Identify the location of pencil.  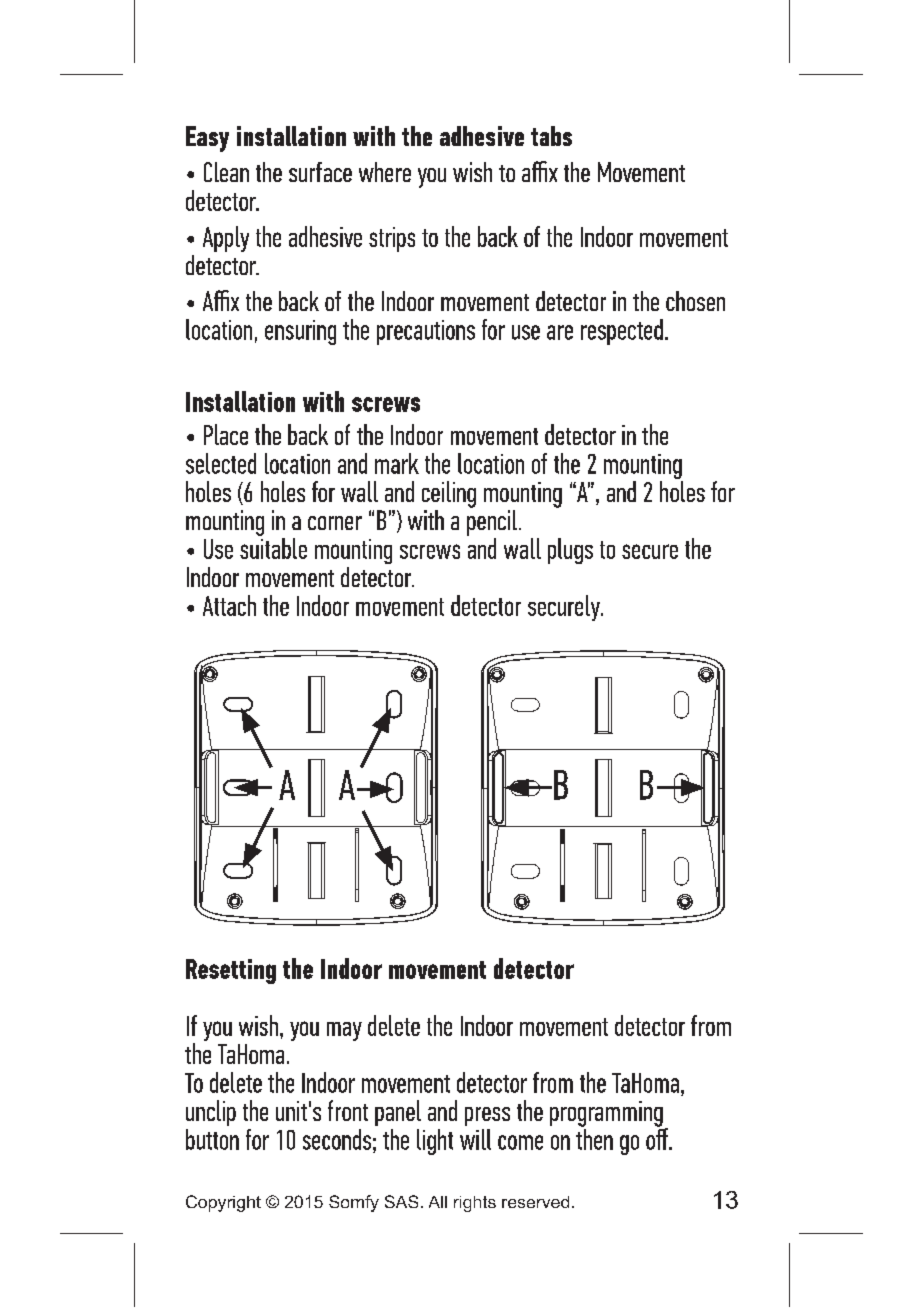
(492, 521).
